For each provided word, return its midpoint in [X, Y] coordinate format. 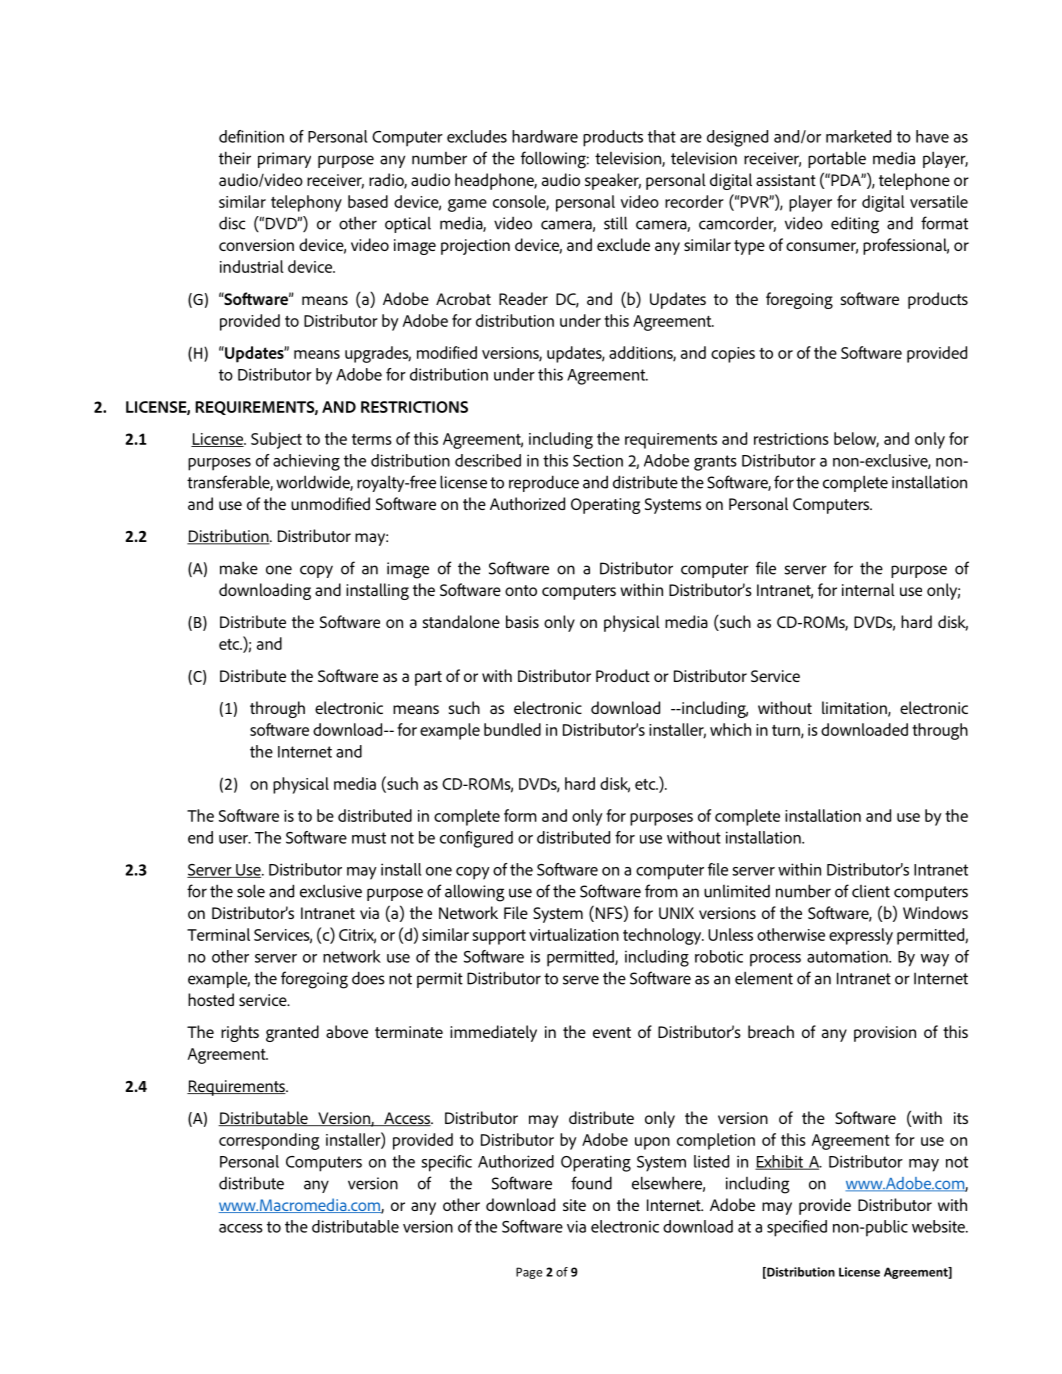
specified [797, 1228]
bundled [512, 729]
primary [284, 160]
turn [787, 731]
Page [529, 1273]
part [428, 678]
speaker [613, 181]
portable [837, 159]
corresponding [269, 1141]
